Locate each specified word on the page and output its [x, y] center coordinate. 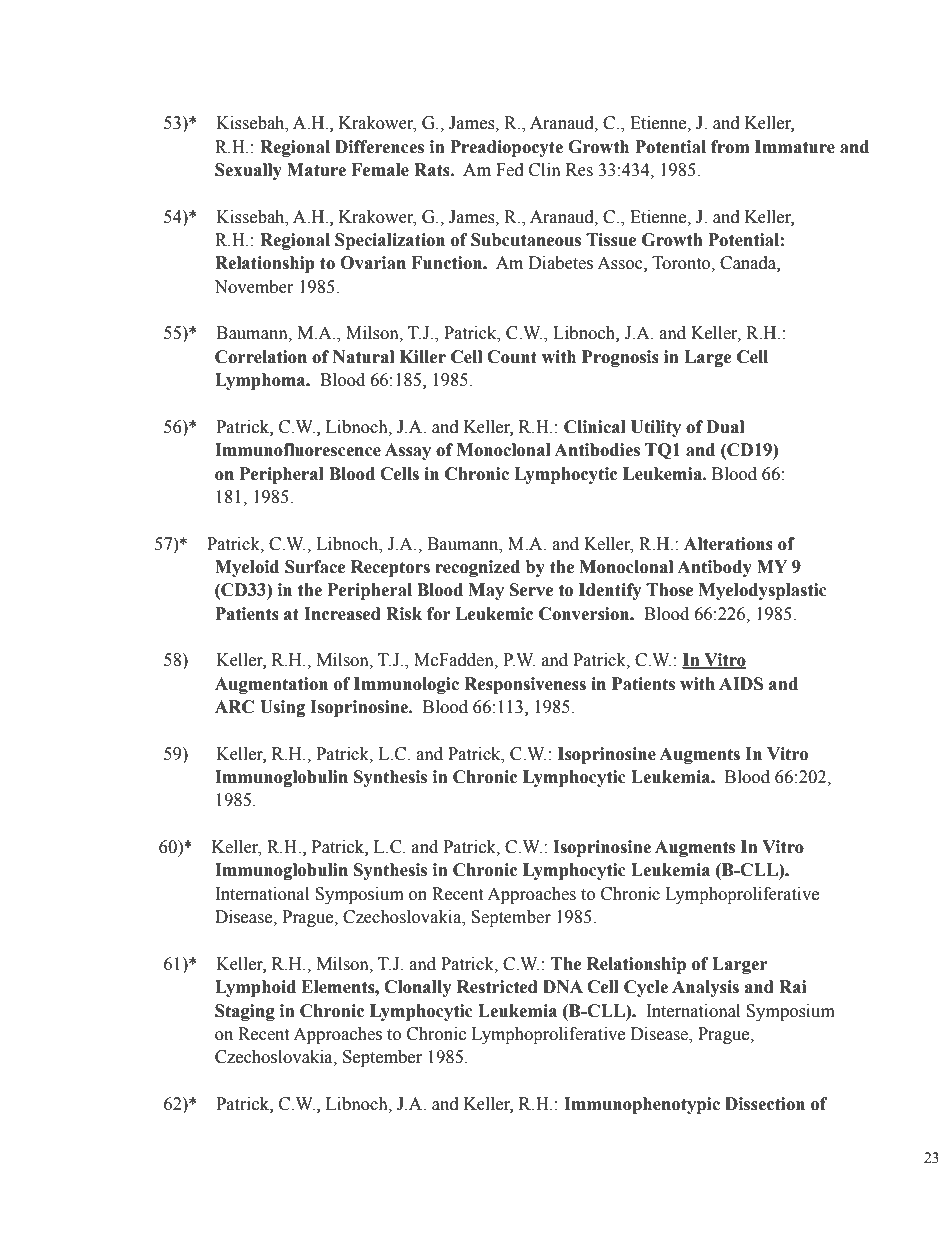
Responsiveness [525, 685]
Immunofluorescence [298, 450]
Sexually [248, 171]
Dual [725, 427]
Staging [245, 1012]
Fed [510, 170]
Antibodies [597, 450]
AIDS [741, 684]
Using [282, 708]
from [730, 147]
